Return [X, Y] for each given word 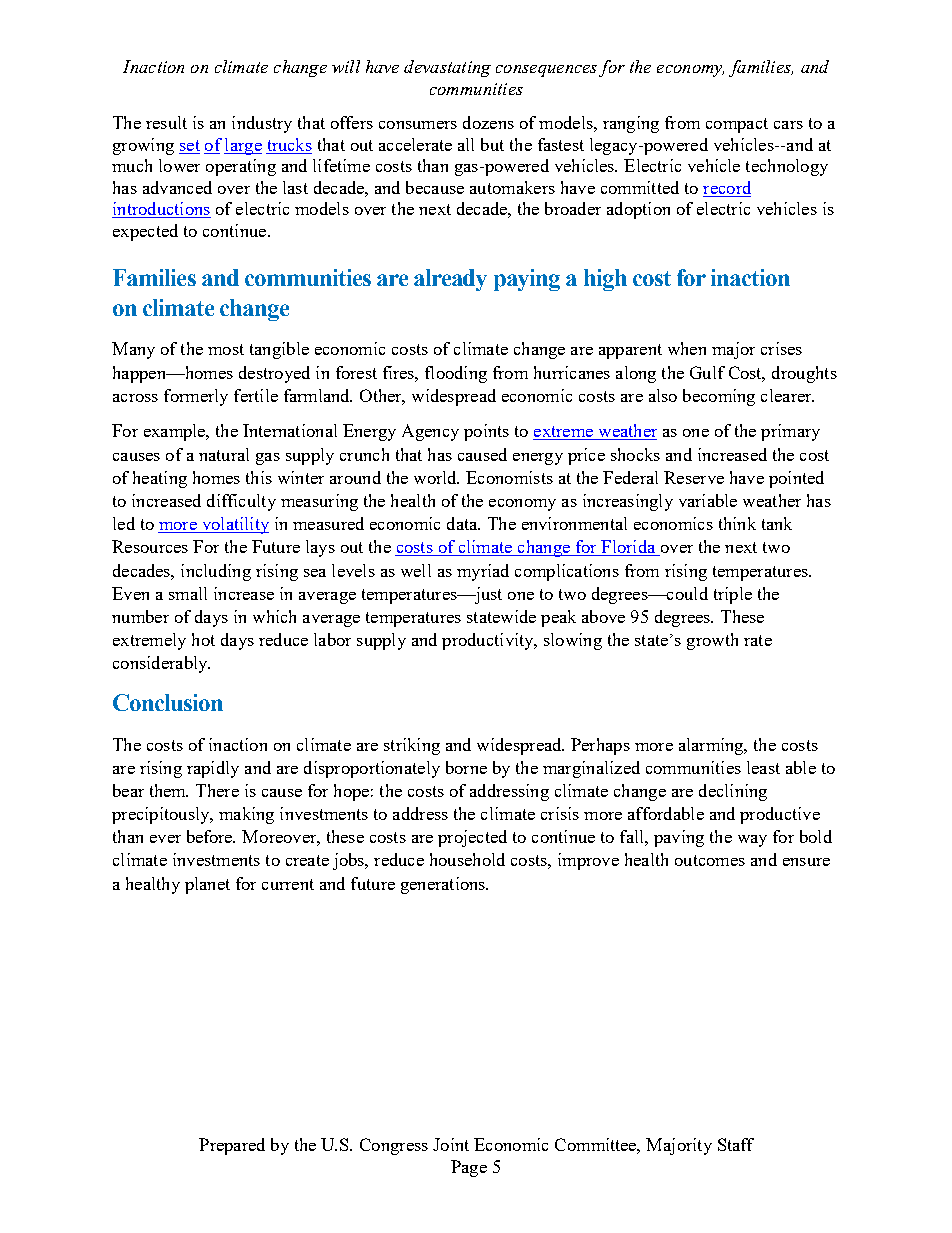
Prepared [232, 1146]
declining [733, 792]
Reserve [694, 477]
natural [224, 454]
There [217, 790]
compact [737, 125]
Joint [451, 1144]
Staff [736, 1144]
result [166, 122]
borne [466, 767]
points [486, 432]
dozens [488, 122]
